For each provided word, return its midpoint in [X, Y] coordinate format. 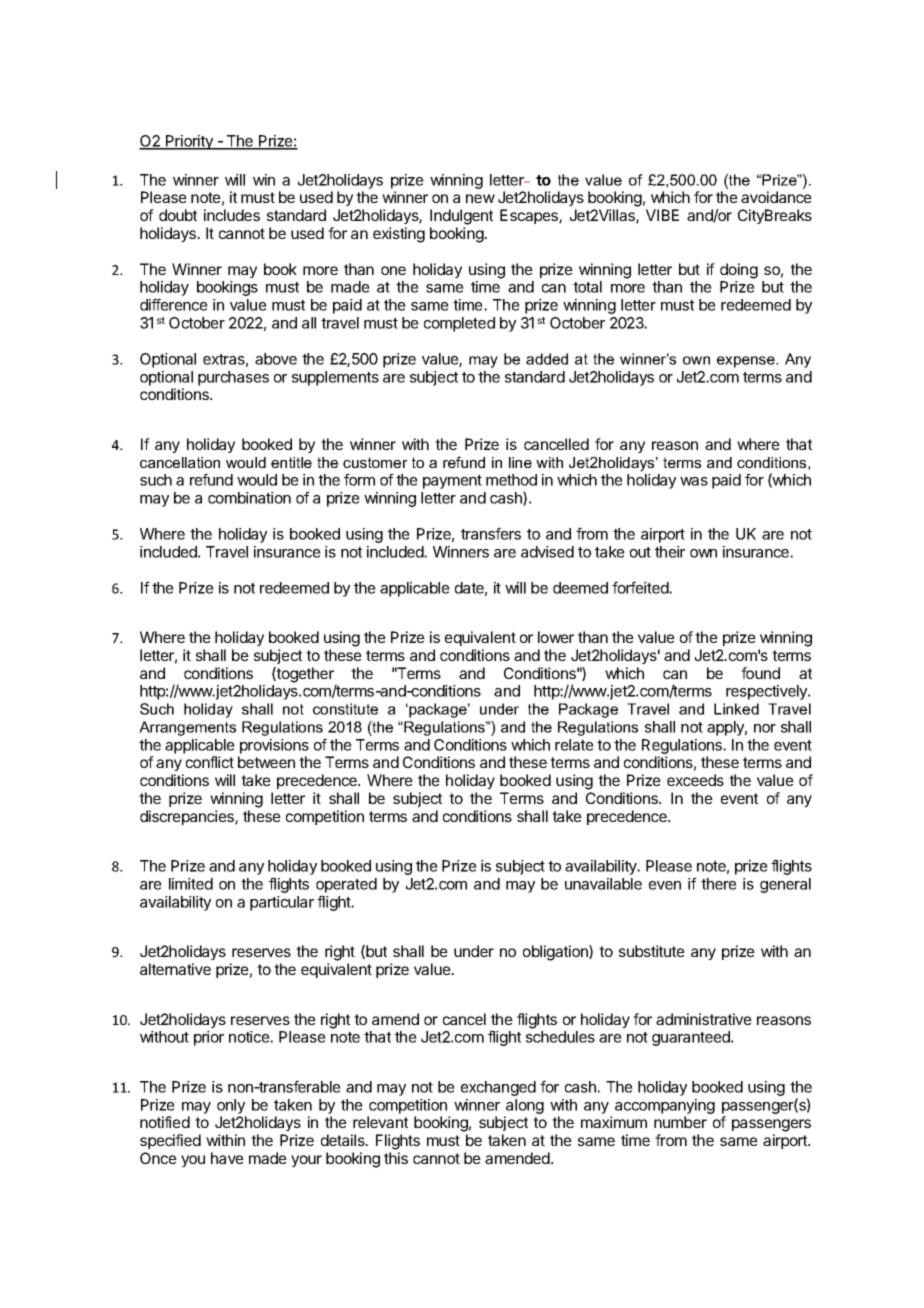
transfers [491, 533]
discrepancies [188, 817]
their [670, 552]
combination [249, 498]
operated [346, 885]
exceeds [695, 780]
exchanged [498, 1088]
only [231, 1106]
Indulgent [461, 217]
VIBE [662, 215]
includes [232, 215]
